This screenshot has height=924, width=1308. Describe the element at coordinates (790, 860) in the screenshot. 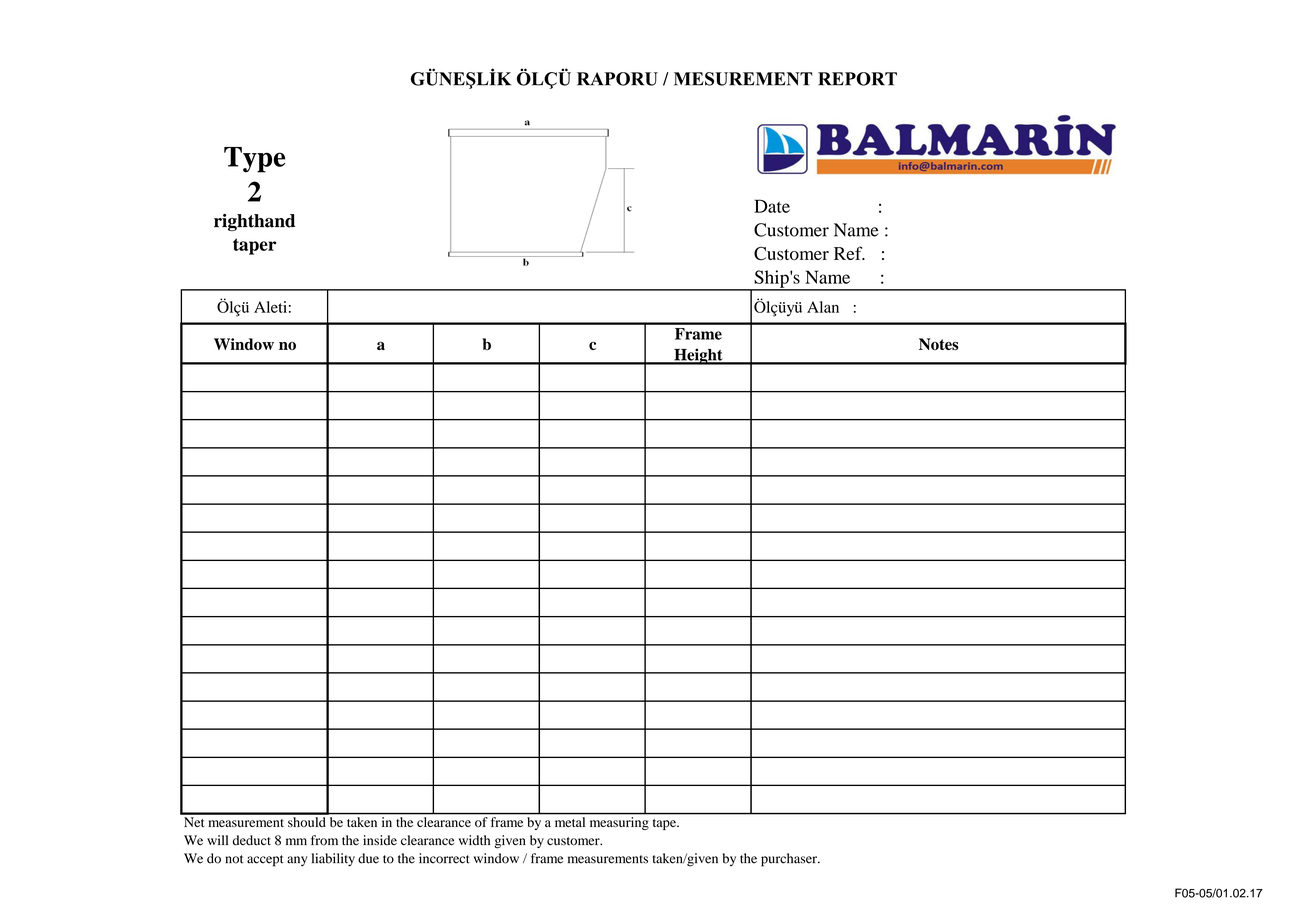

I see `purchaser` at that location.
